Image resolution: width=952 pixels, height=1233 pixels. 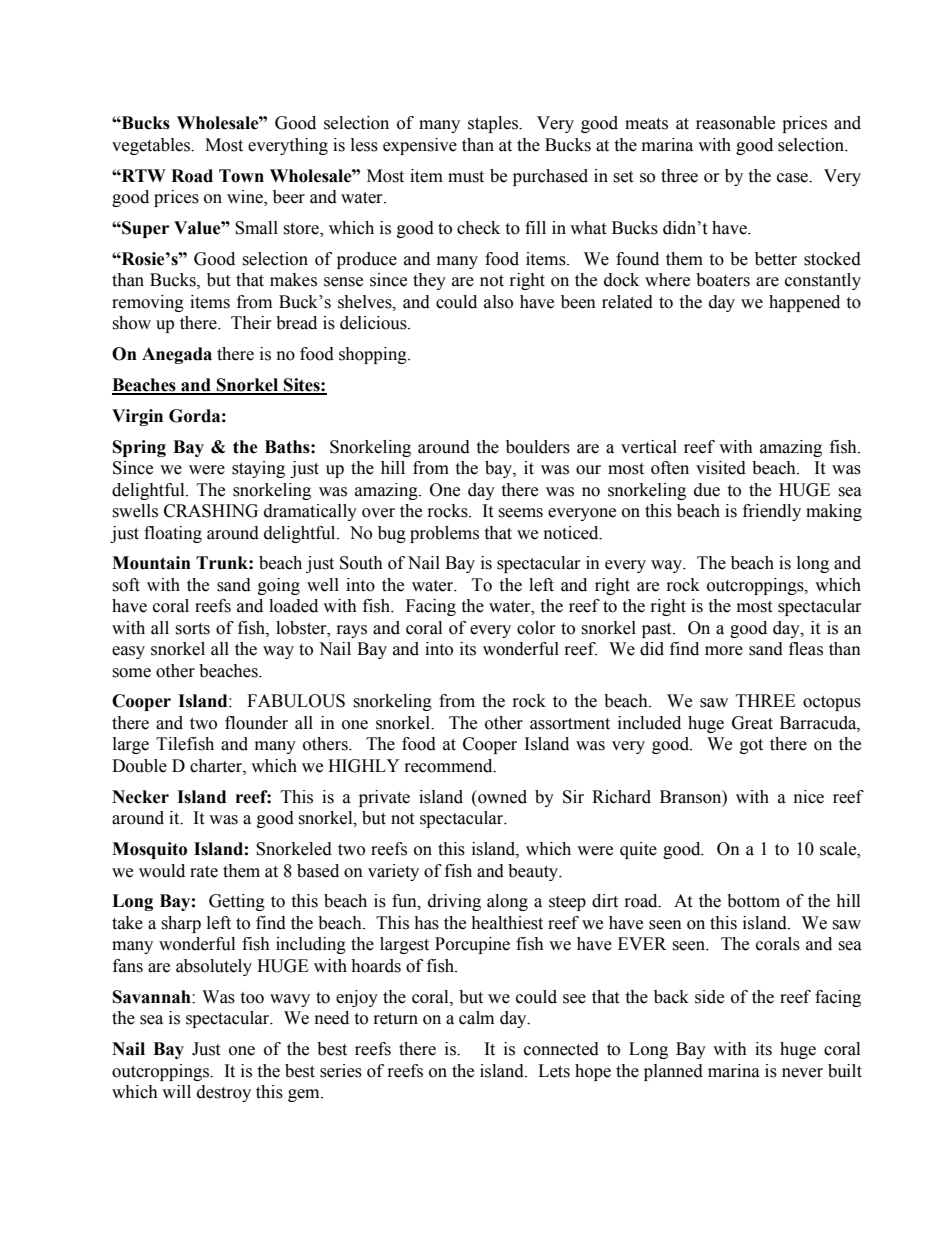 I want to click on sorts, so click(x=192, y=629).
